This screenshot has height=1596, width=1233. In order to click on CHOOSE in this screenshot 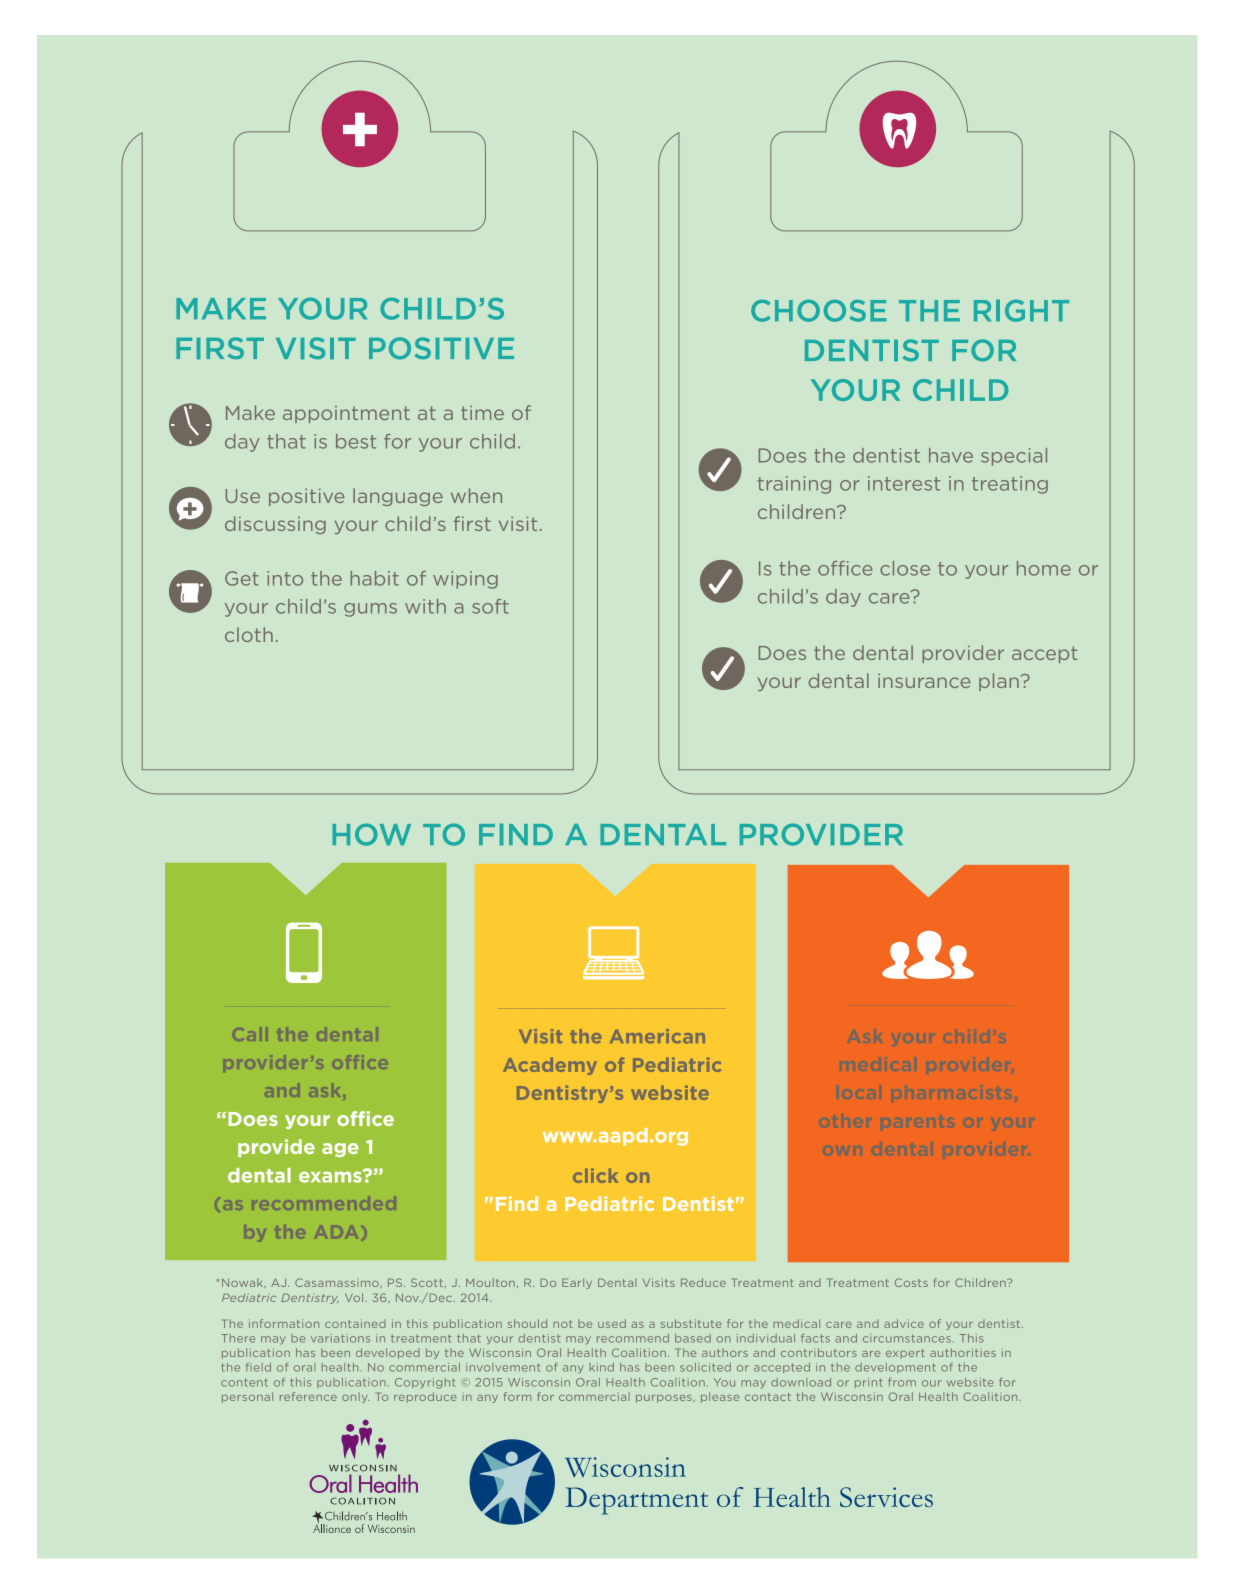, I will do `click(819, 311)`.
